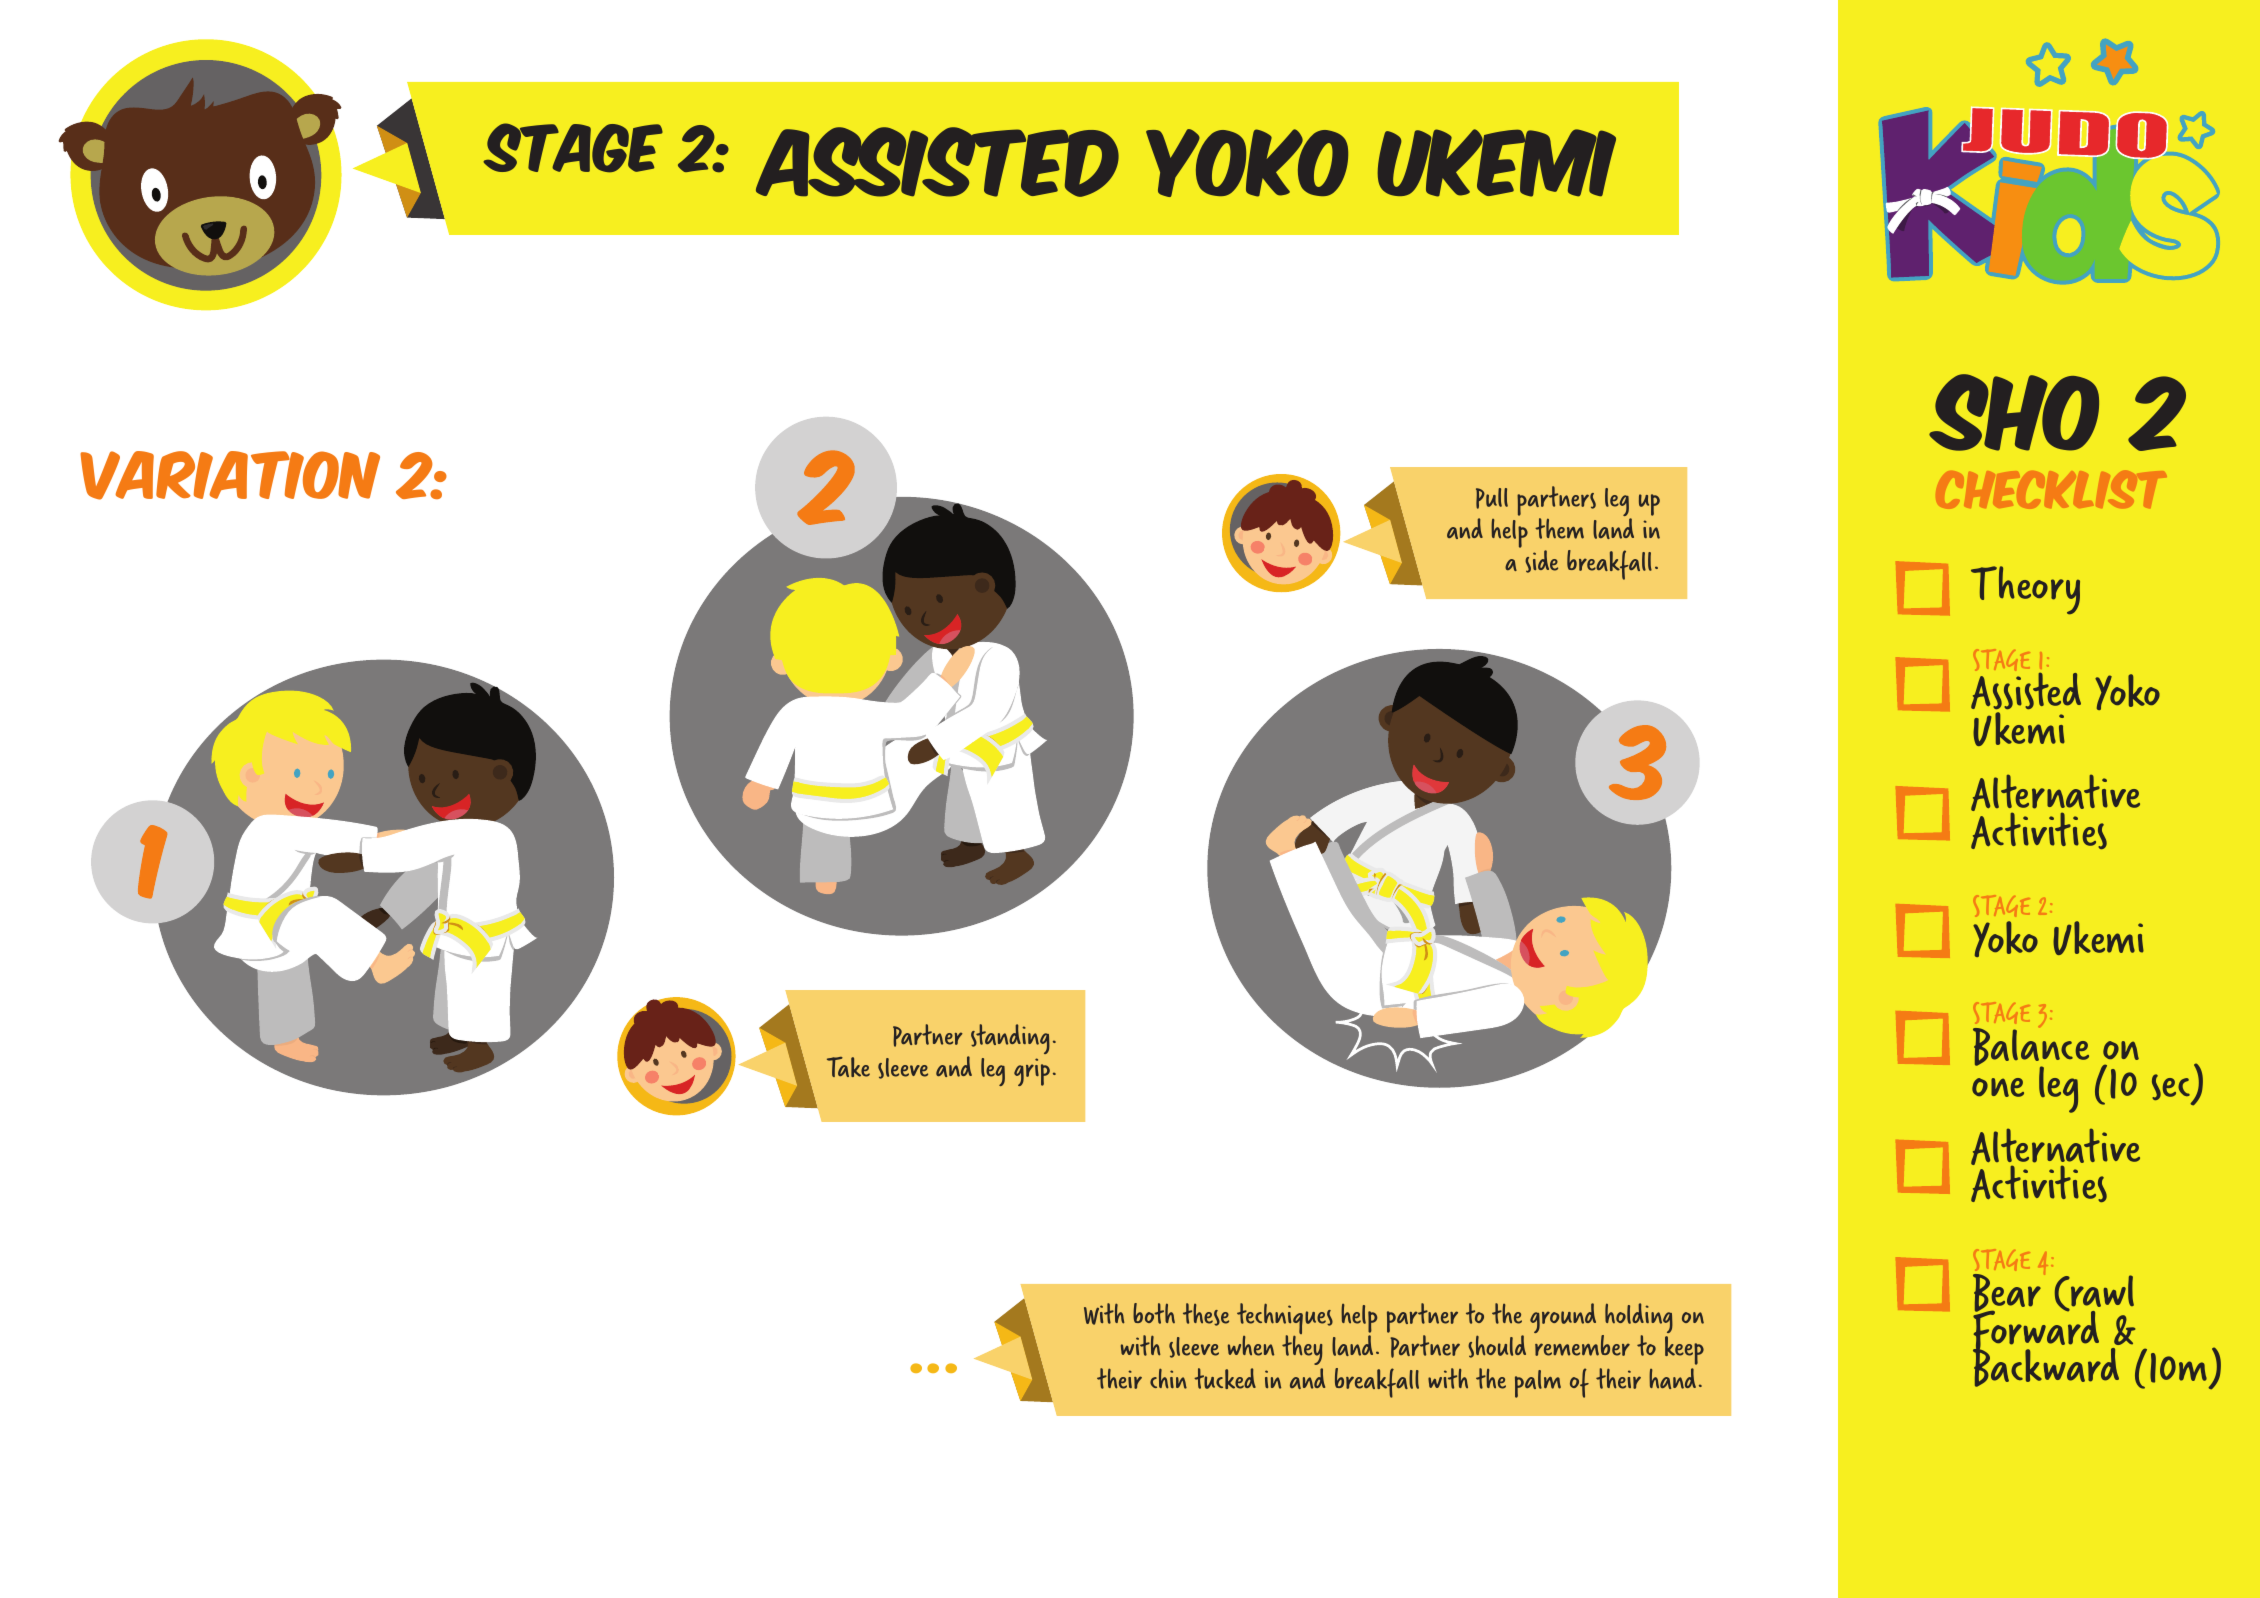 Image resolution: width=2260 pixels, height=1598 pixels. What do you see at coordinates (2031, 1048) in the screenshot?
I see `Balance` at bounding box center [2031, 1048].
